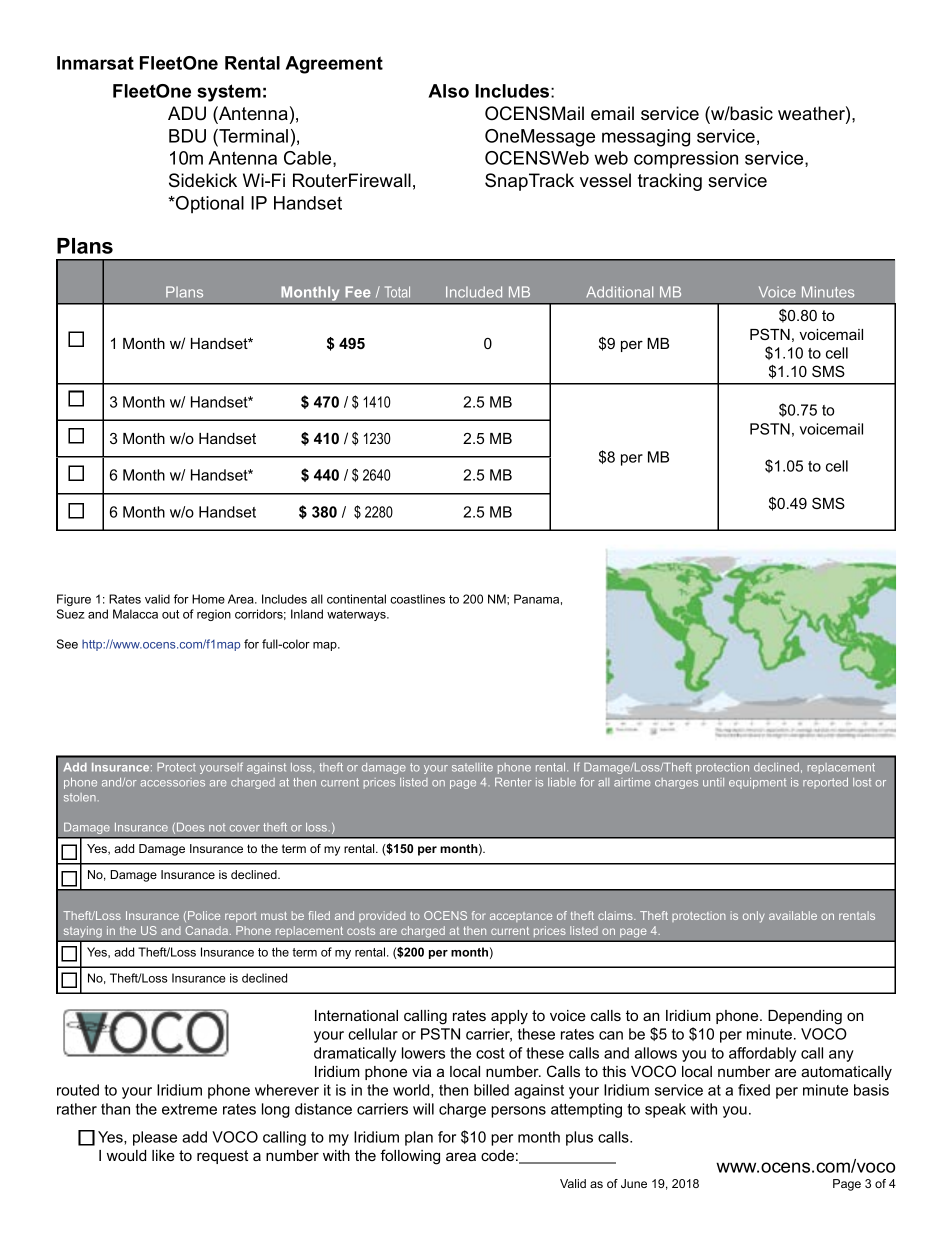 The height and width of the screenshot is (1233, 952). What do you see at coordinates (163, 1155) in the screenshot?
I see `like` at bounding box center [163, 1155].
